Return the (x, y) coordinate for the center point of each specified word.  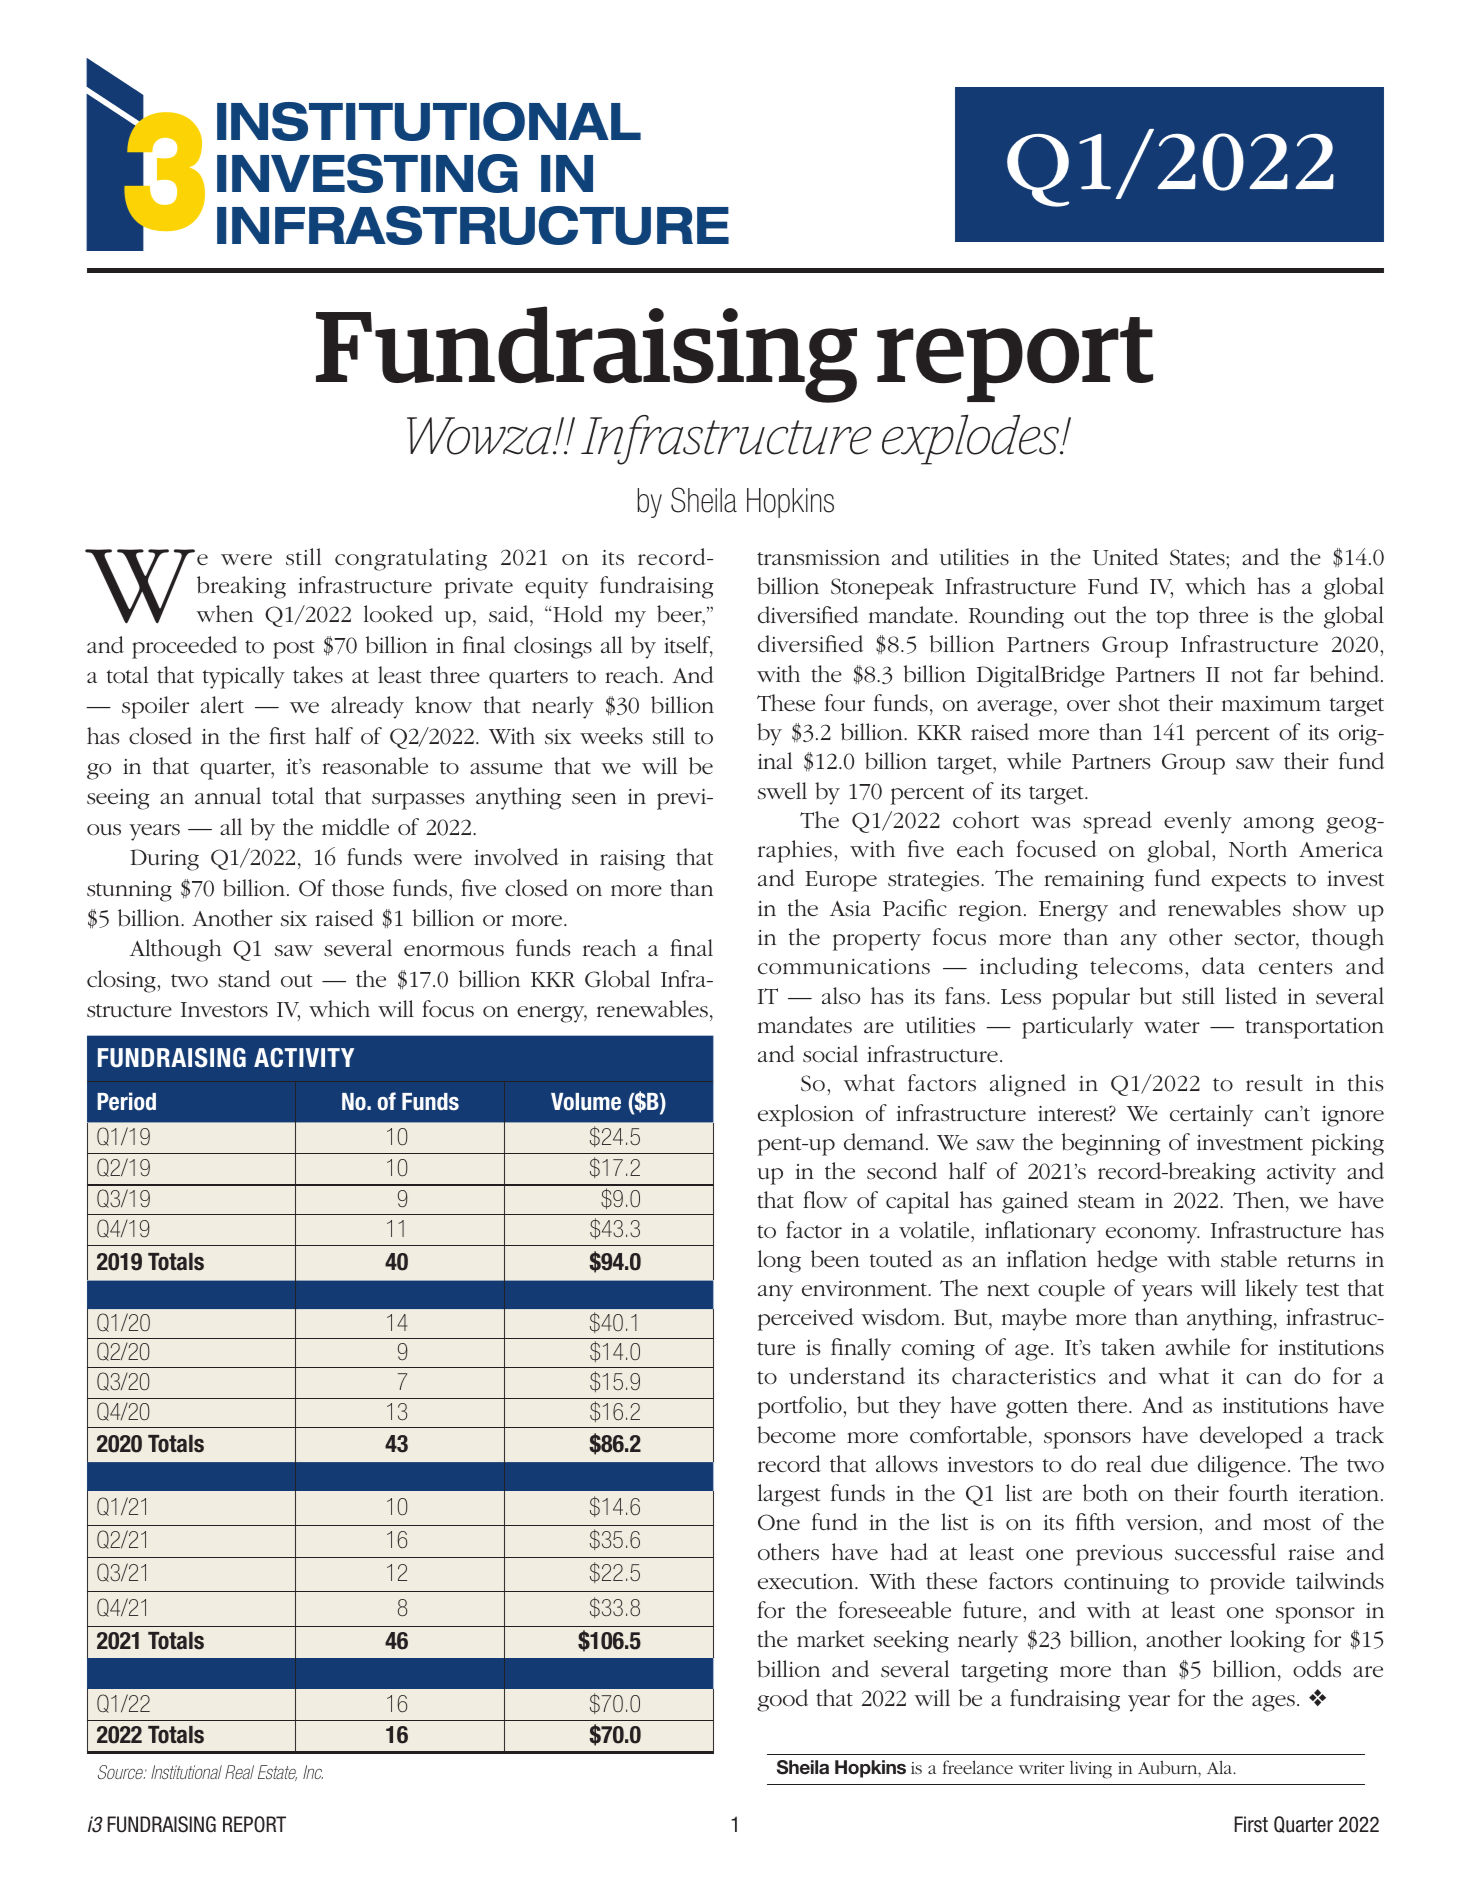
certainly (1211, 1115)
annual (228, 796)
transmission (818, 558)
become (796, 1435)
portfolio (801, 1407)
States (1198, 557)
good (782, 1700)
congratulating (411, 559)
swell (782, 791)
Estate (277, 1773)
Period (126, 1101)
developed (1251, 1437)
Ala (1221, 1767)
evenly (1198, 822)
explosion (806, 1115)
